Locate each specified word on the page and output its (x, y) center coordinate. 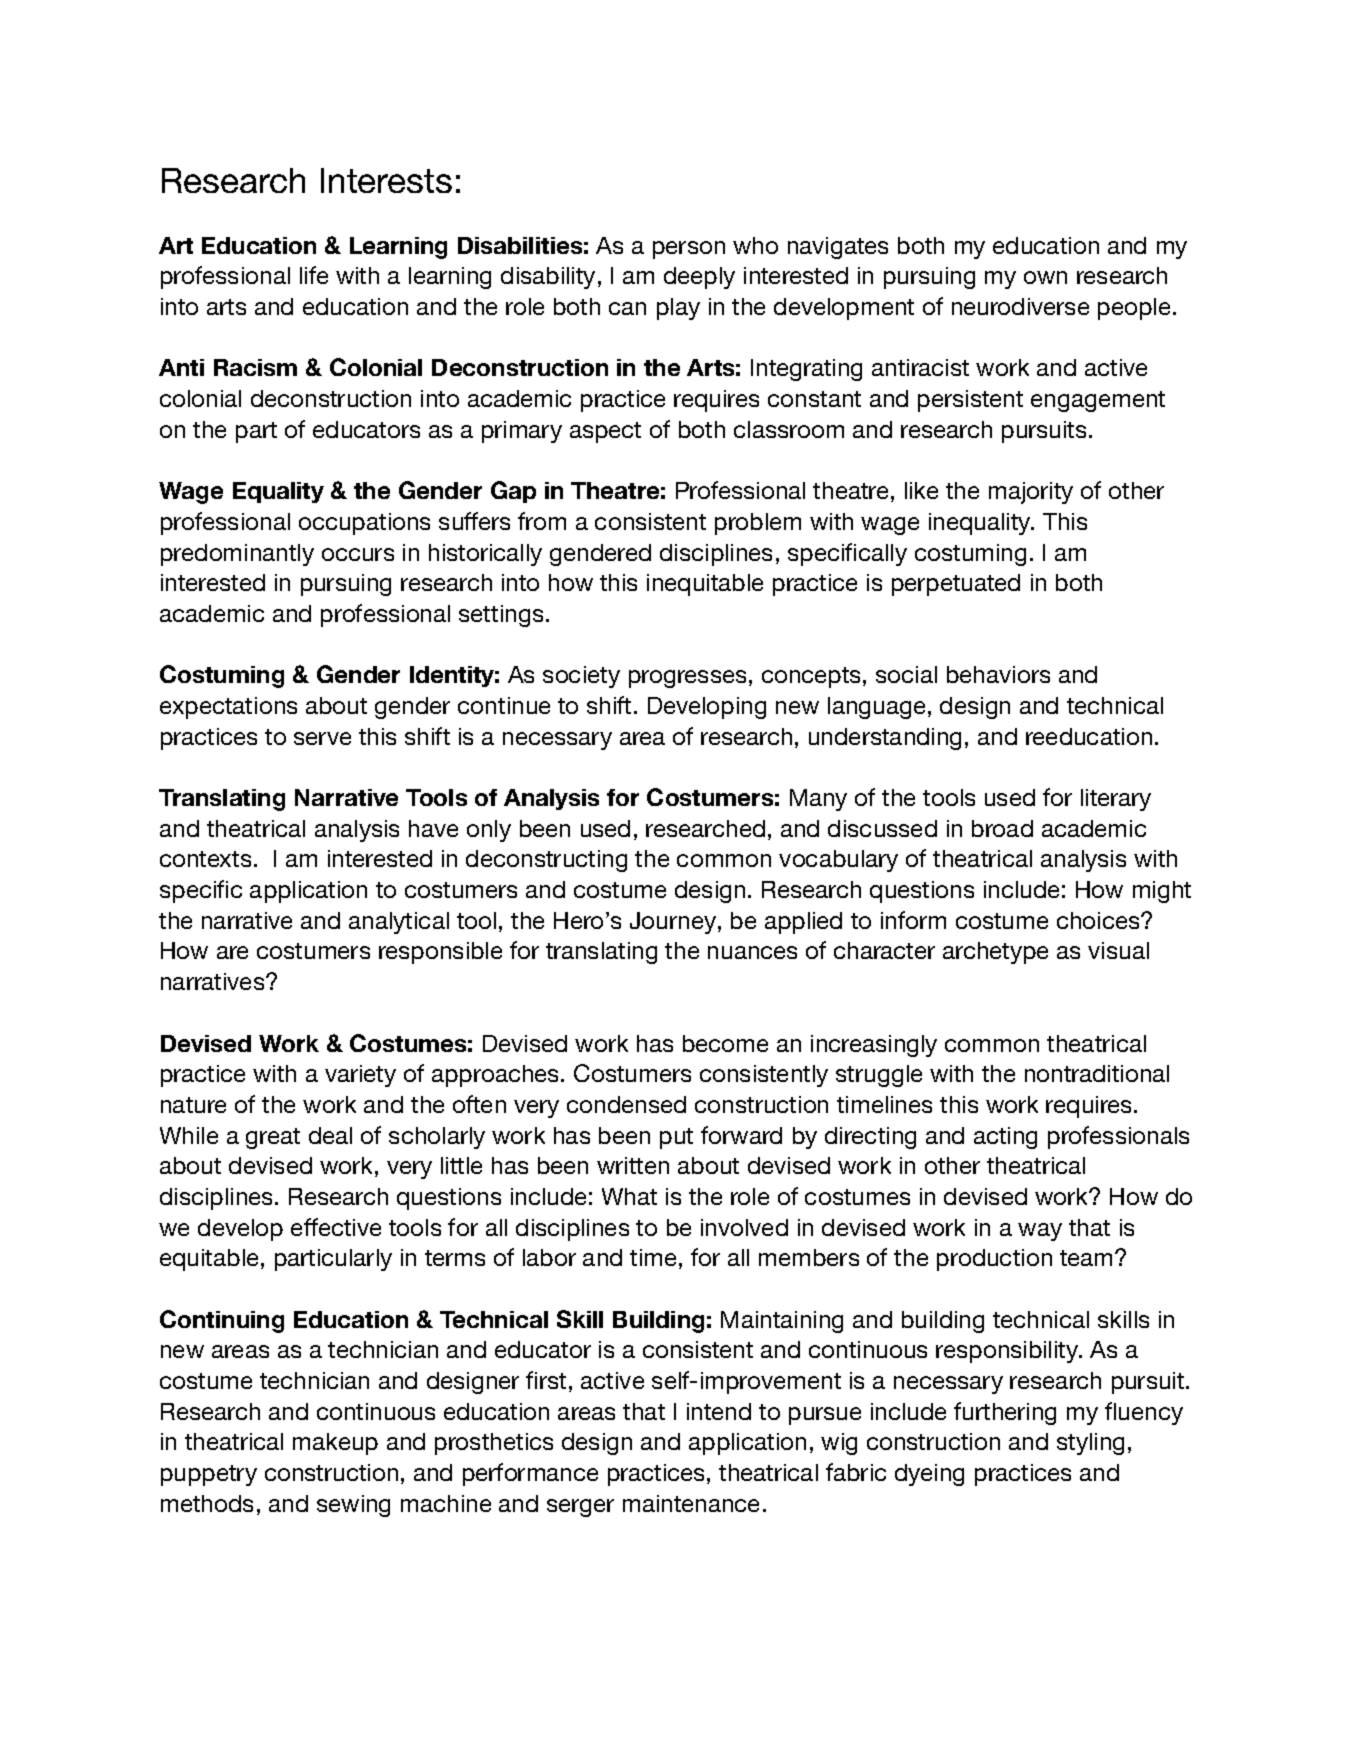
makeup (335, 1444)
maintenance (691, 1503)
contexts (205, 859)
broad (1002, 828)
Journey (674, 923)
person (689, 250)
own (1045, 277)
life (314, 275)
